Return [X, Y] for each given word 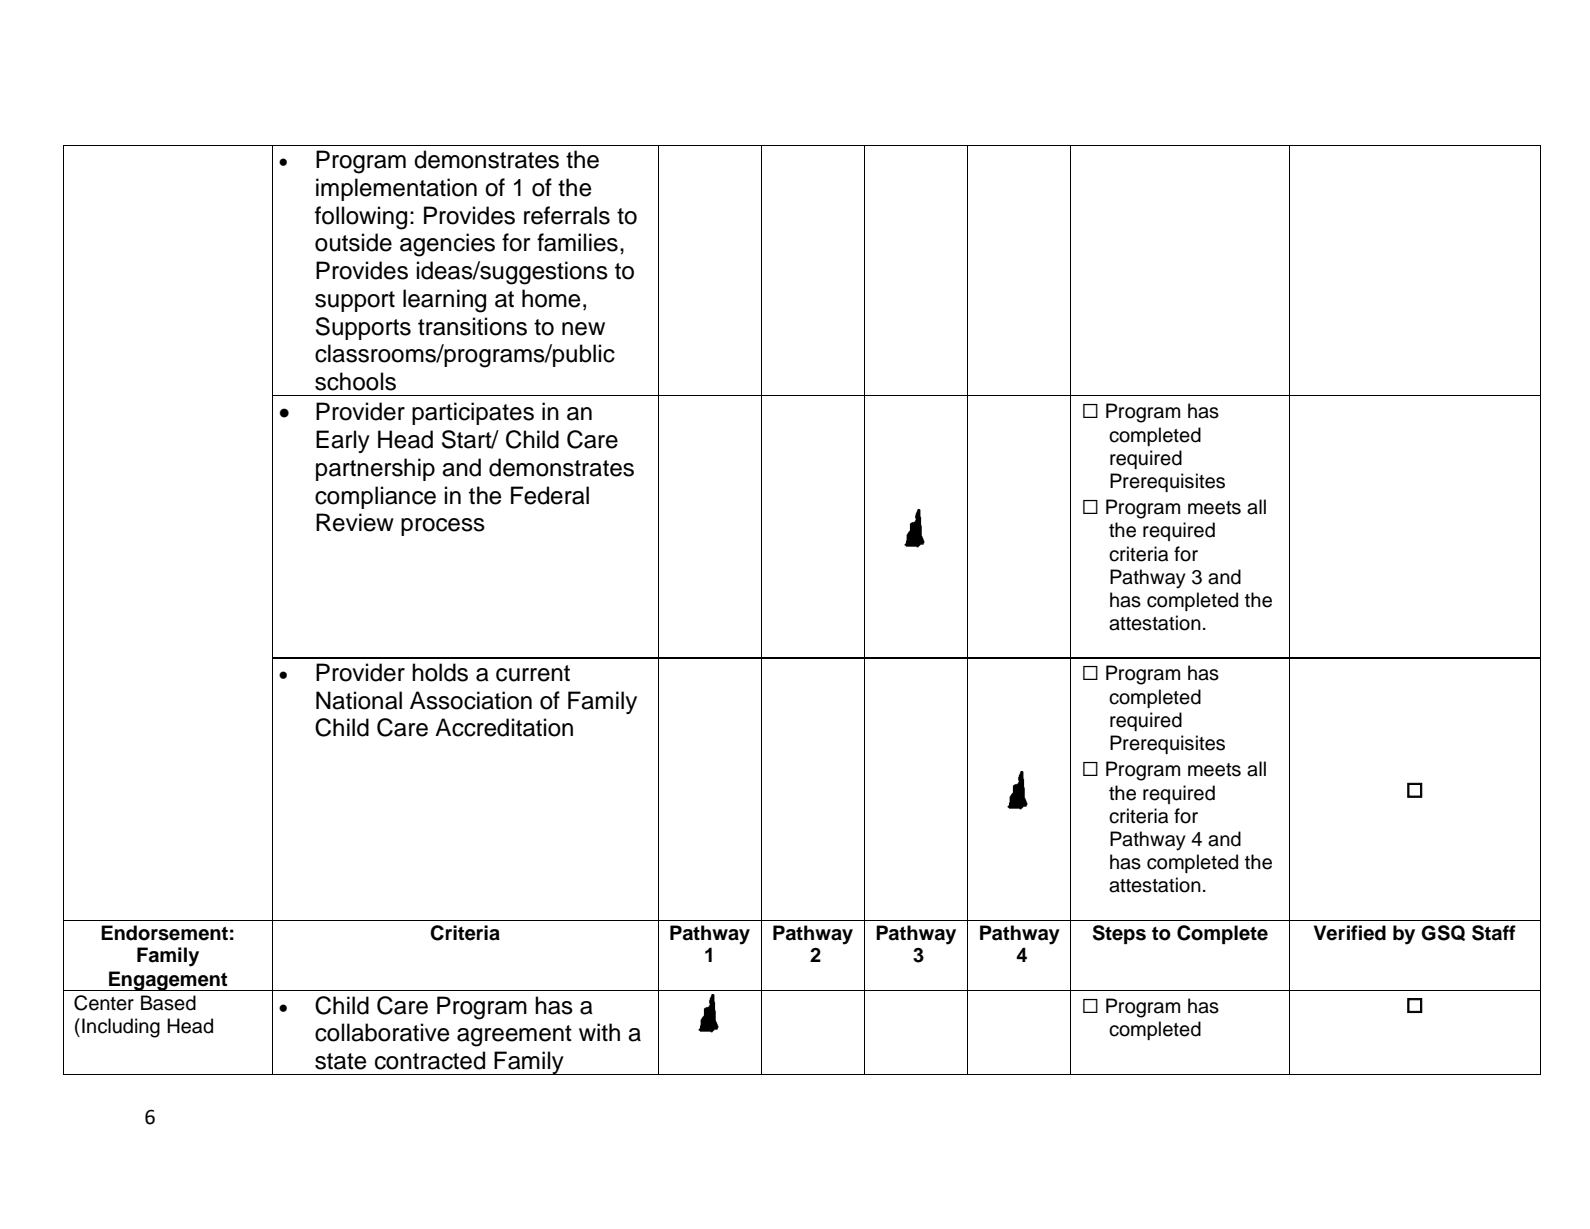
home [551, 298]
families [577, 242]
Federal [550, 495]
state [341, 1061]
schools [355, 381]
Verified [1350, 933]
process [443, 527]
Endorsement [164, 933]
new [583, 329]
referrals [567, 215]
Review [355, 522]
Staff [1494, 933]
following [361, 218]
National [359, 700]
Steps [1119, 934]
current [533, 673]
